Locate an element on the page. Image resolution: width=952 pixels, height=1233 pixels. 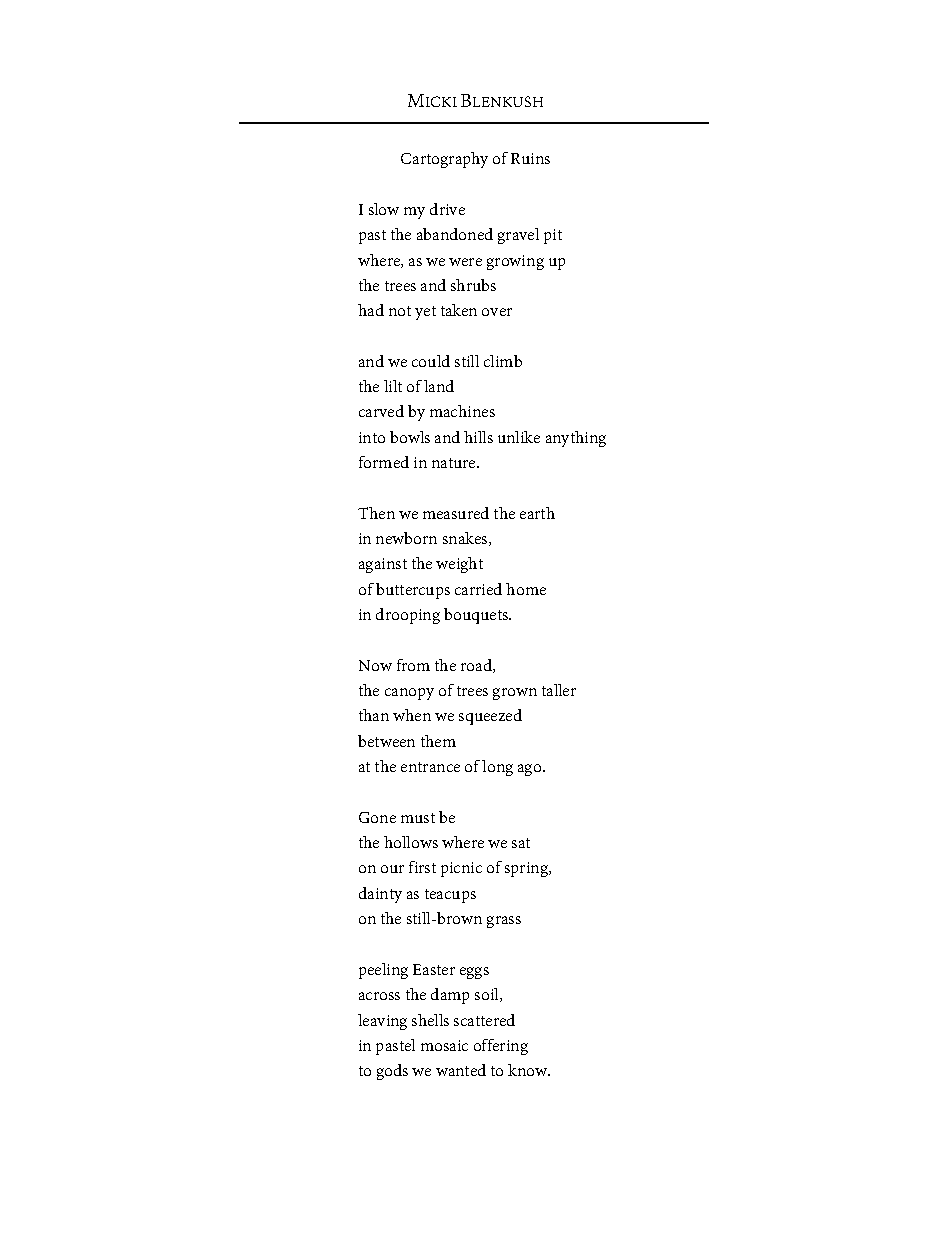
scattered is located at coordinates (484, 1020).
